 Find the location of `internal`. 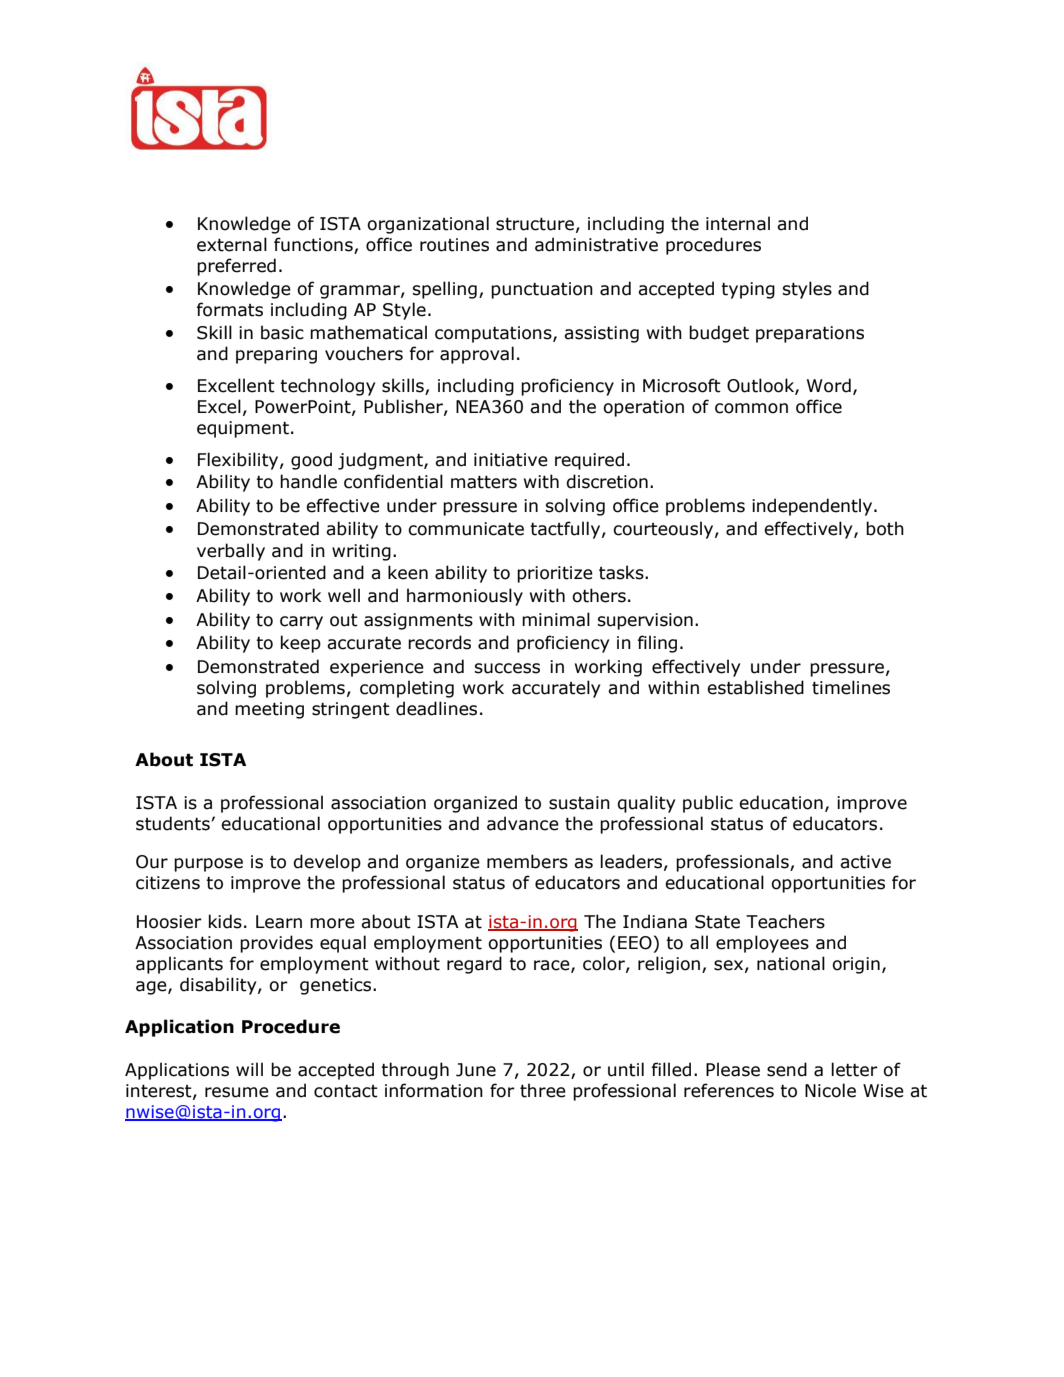

internal is located at coordinates (738, 223).
